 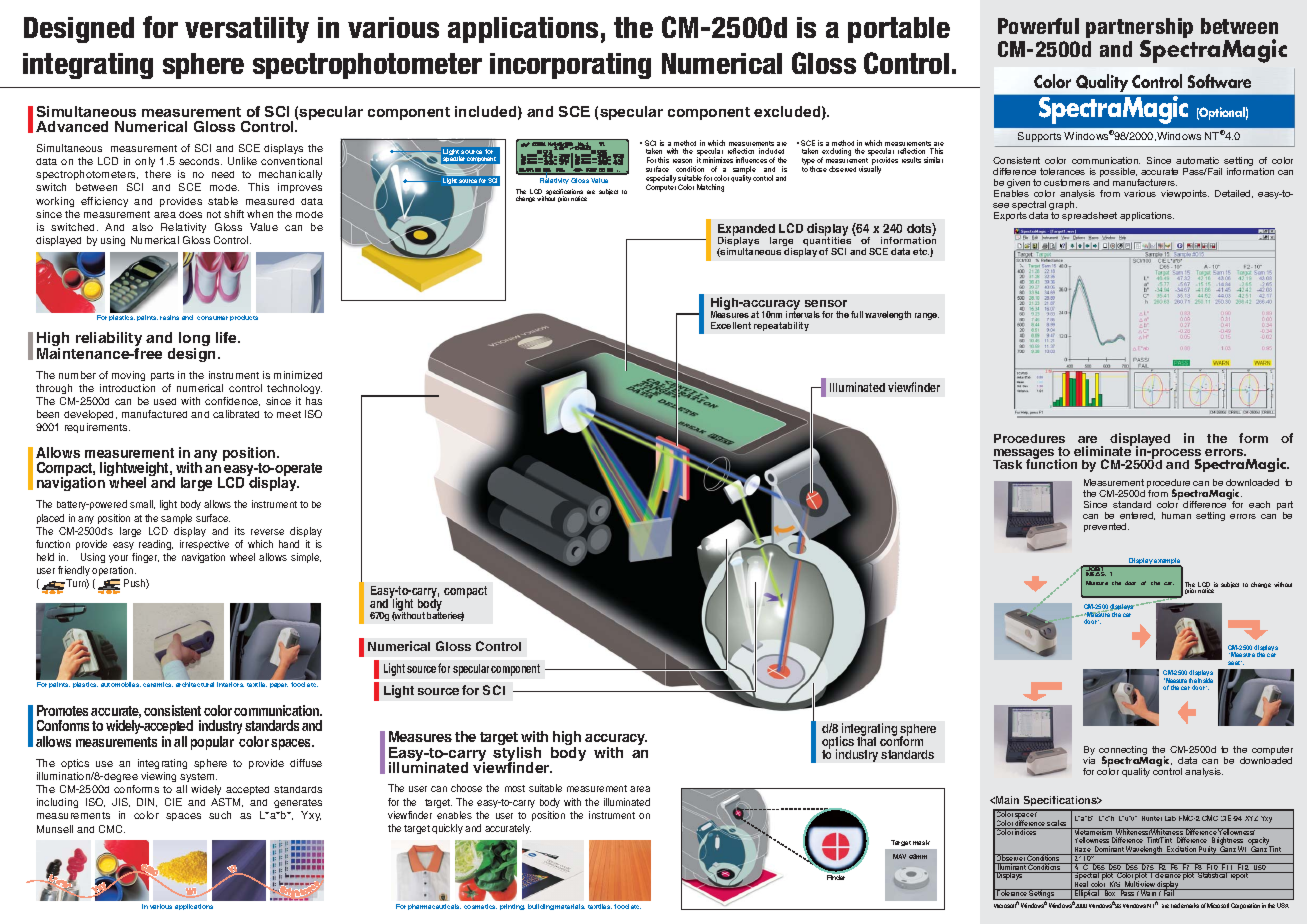 What do you see at coordinates (927, 316) in the page?
I see `range` at bounding box center [927, 316].
